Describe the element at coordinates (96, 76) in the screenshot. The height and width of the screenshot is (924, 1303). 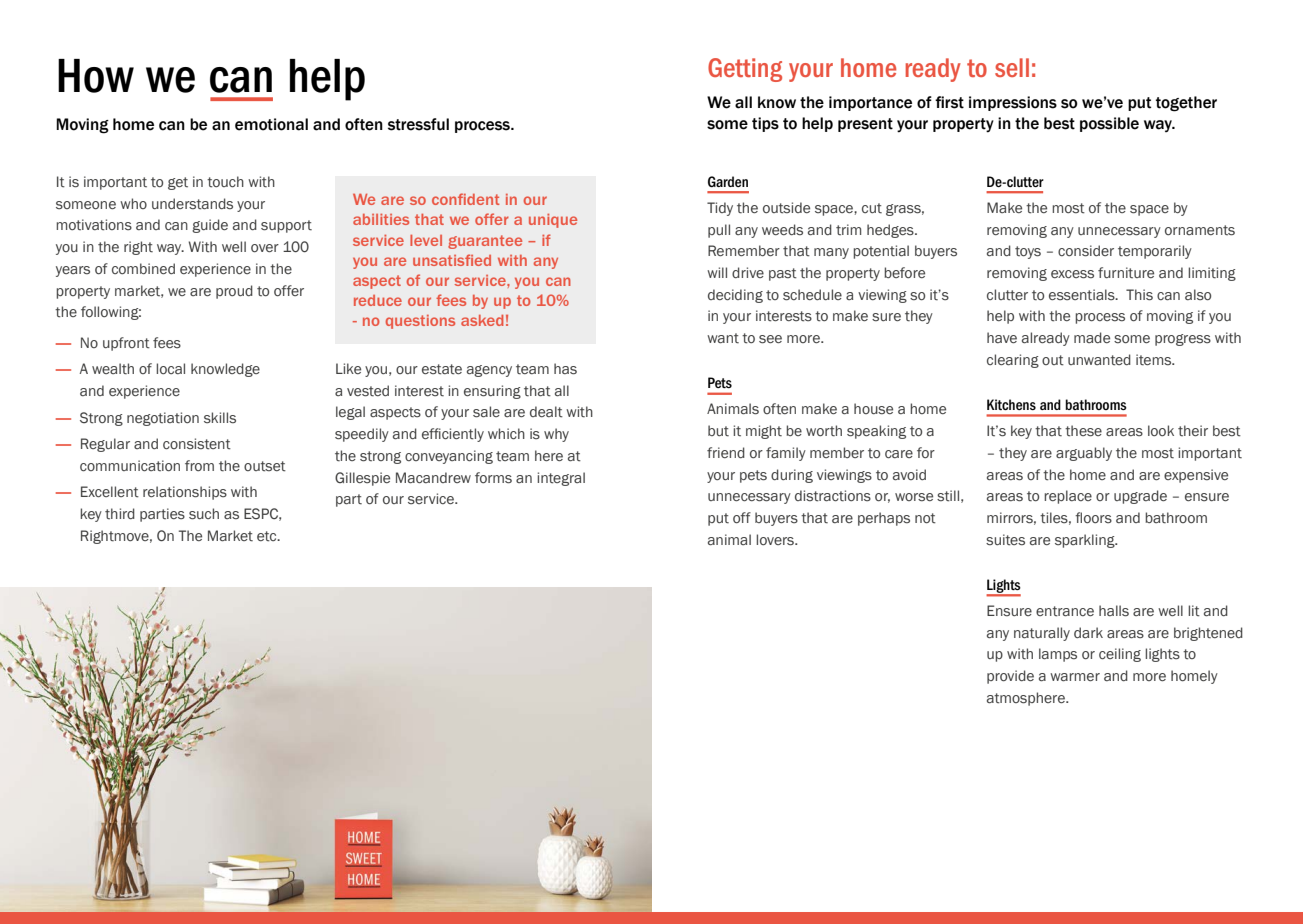
I see `How` at that location.
